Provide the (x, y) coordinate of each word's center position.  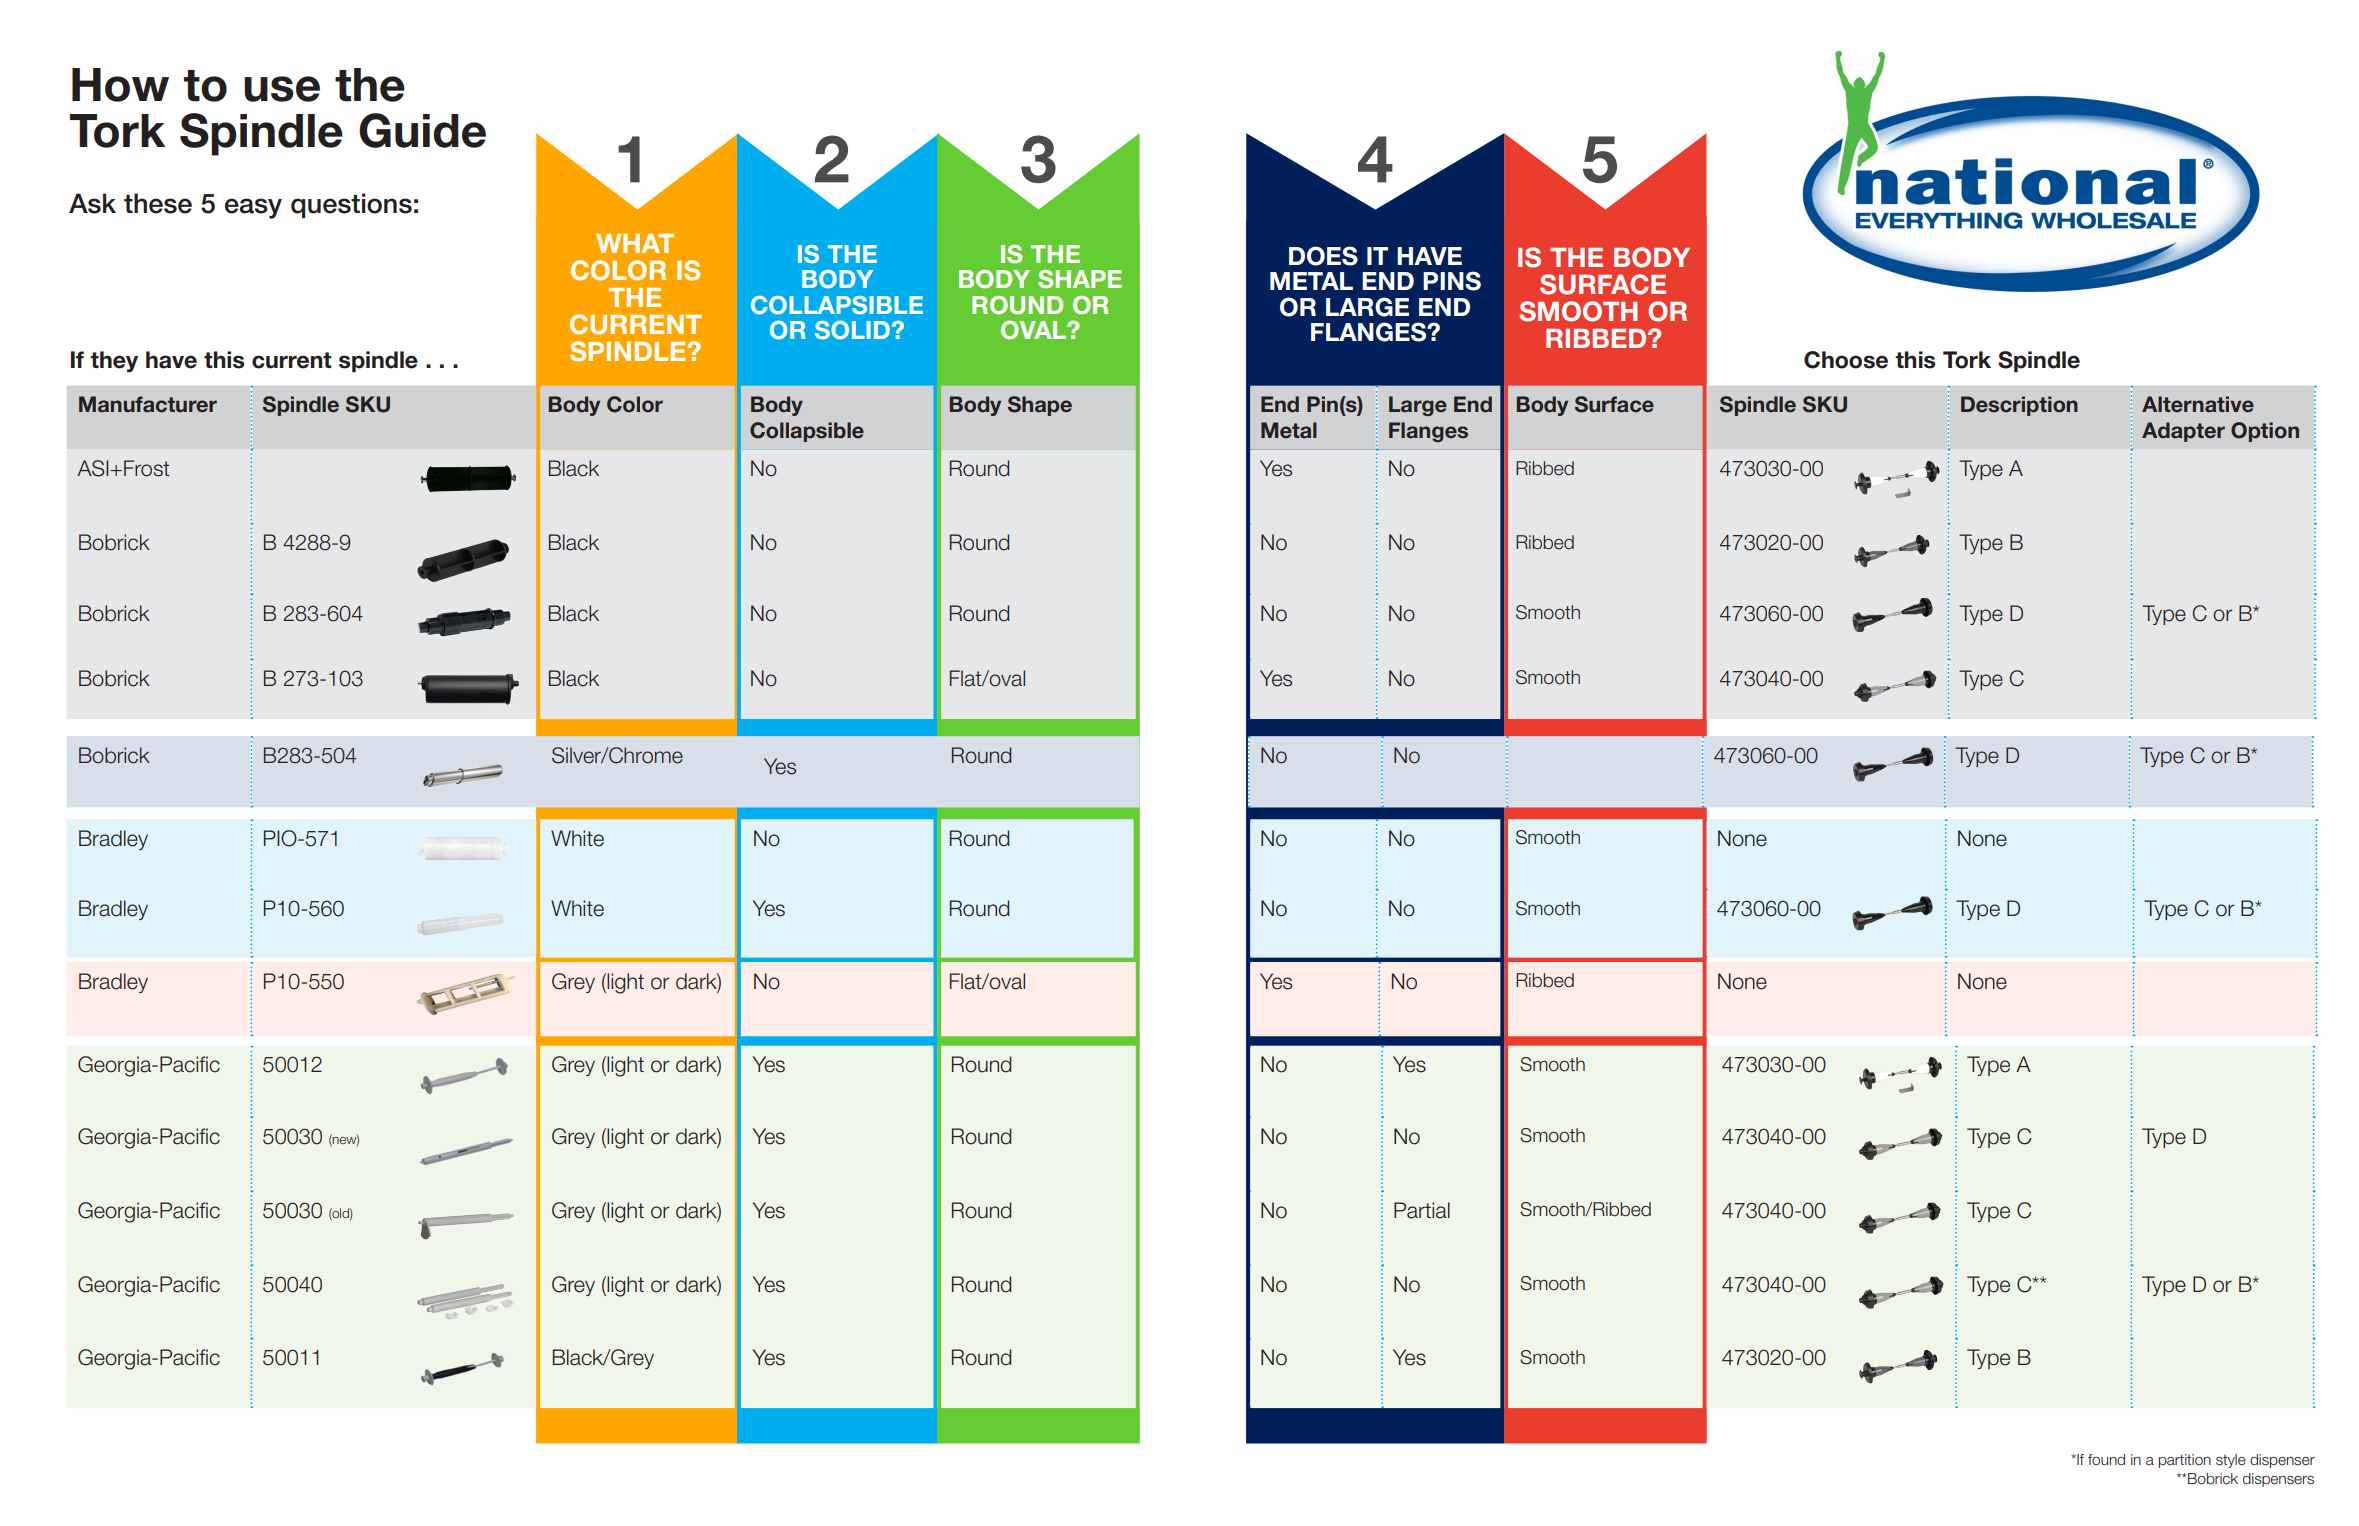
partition (2185, 1461)
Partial (1422, 1210)
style (2231, 1461)
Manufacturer (148, 404)
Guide (422, 130)
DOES (1323, 256)
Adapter (2183, 432)
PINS (1452, 281)
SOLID (852, 330)
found (2106, 1460)
